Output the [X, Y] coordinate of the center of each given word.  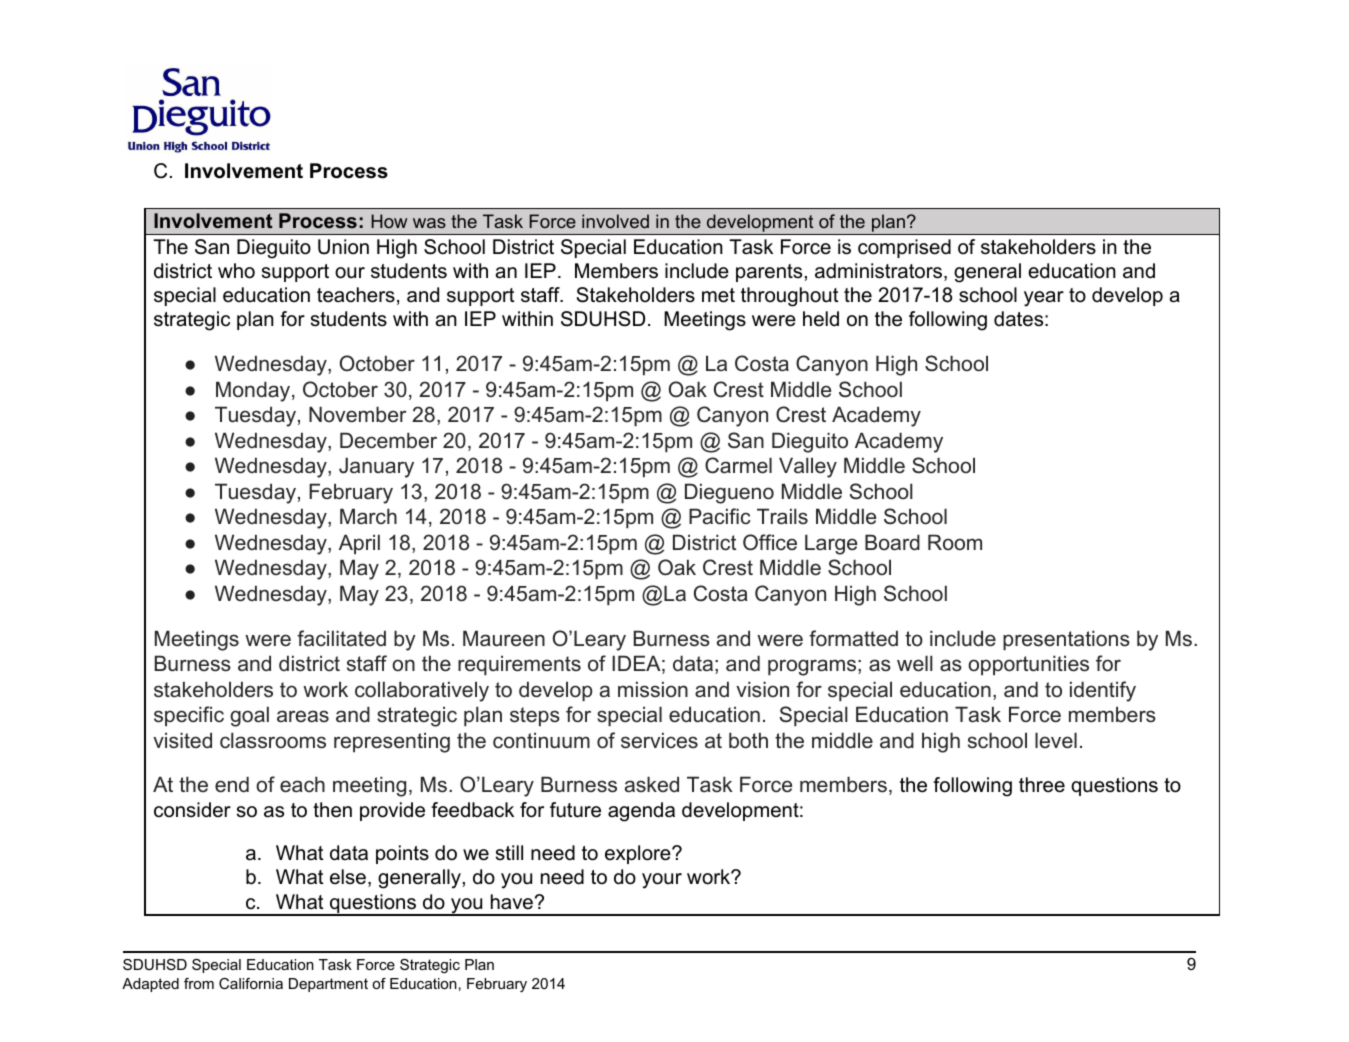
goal [249, 716]
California [251, 983]
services [659, 740]
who [236, 271]
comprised [904, 248]
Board [892, 542]
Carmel [738, 465]
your [662, 881]
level [1056, 740]
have [512, 902]
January [376, 467]
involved [615, 221]
